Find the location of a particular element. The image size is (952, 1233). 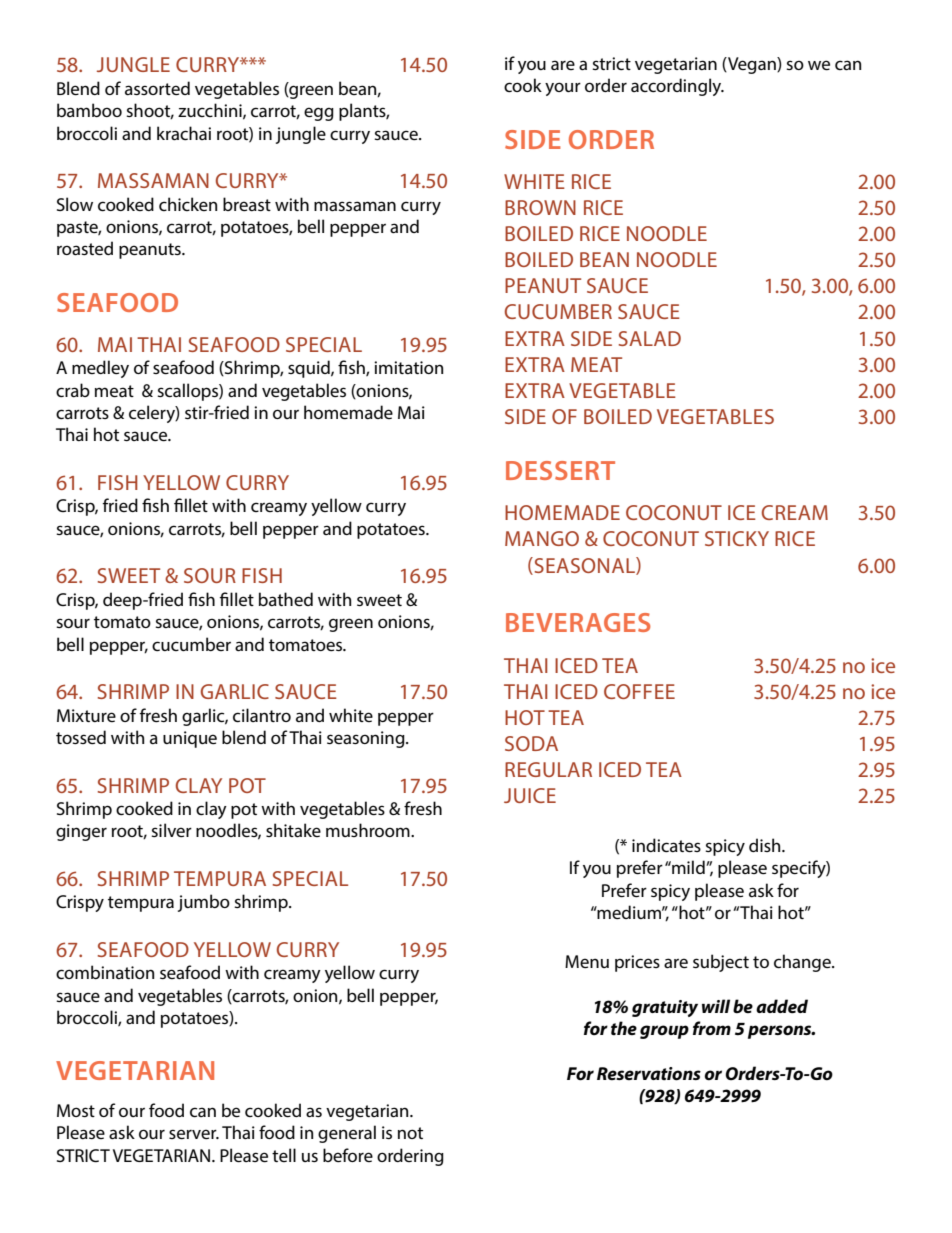

seasoning is located at coordinates (367, 739).
